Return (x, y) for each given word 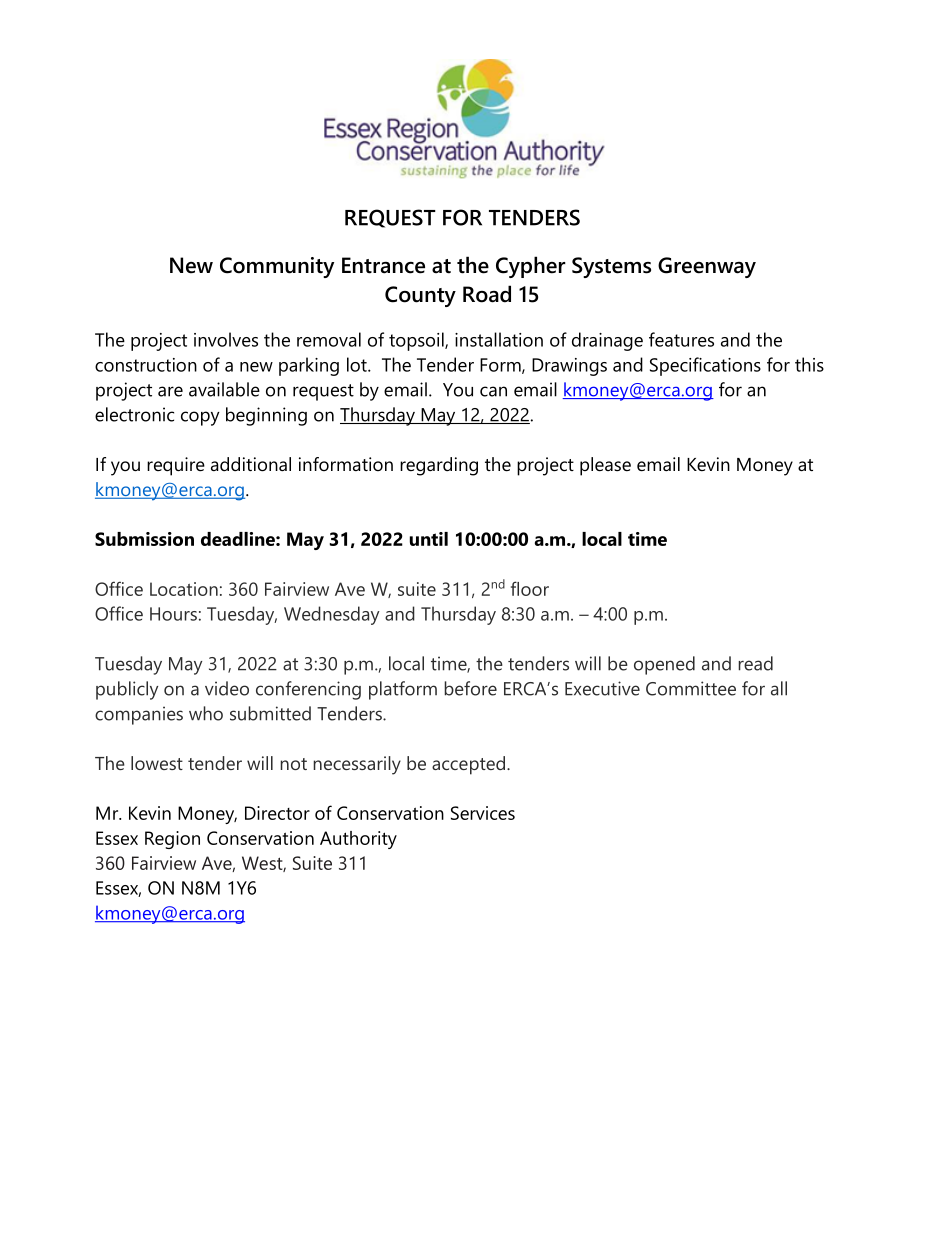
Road (487, 294)
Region (172, 840)
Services (483, 813)
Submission (144, 539)
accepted (468, 765)
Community (277, 267)
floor (530, 588)
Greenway (707, 267)
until (429, 539)
